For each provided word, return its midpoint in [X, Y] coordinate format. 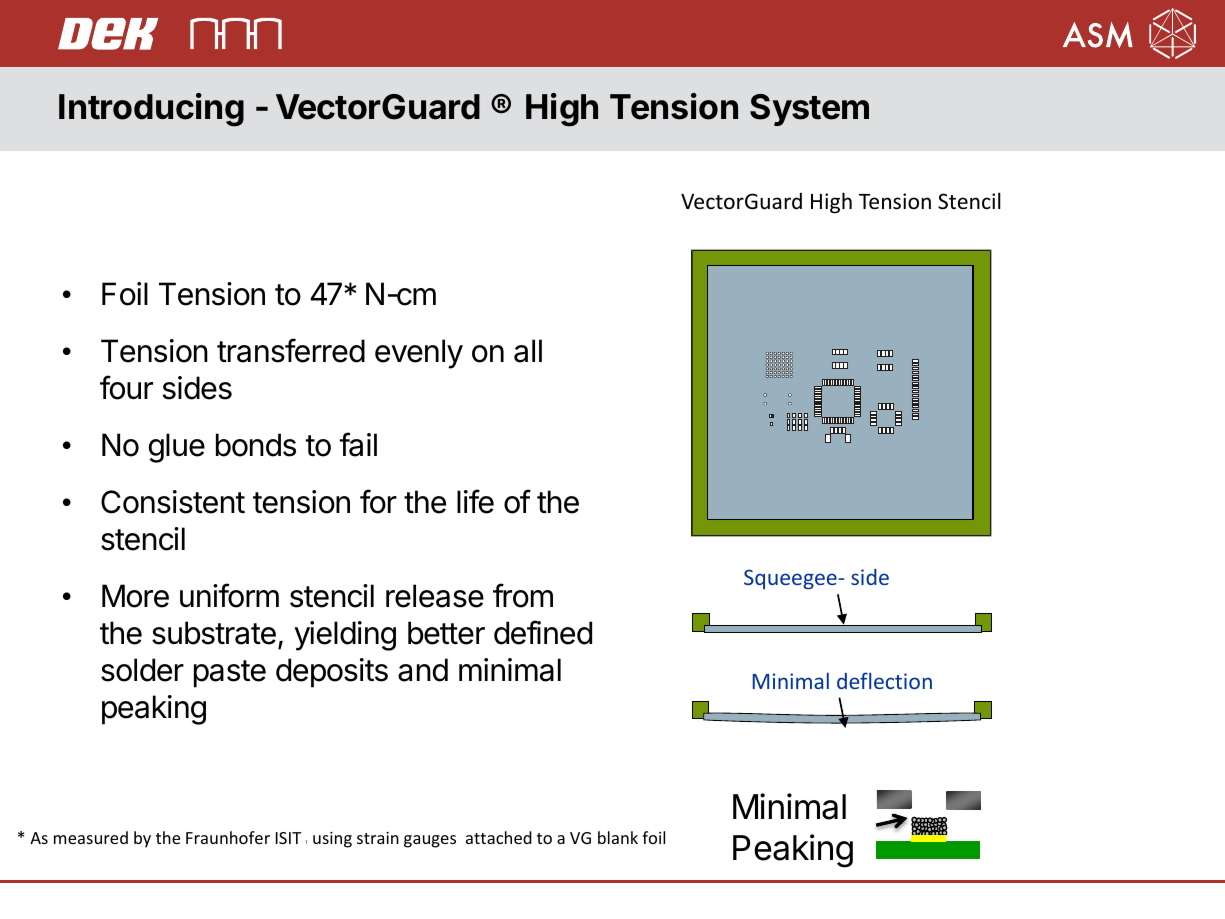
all [528, 351]
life [475, 501]
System [809, 110]
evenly [419, 354]
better [446, 633]
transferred [291, 350]
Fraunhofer [228, 837]
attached [499, 837]
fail [358, 444]
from [523, 595]
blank [618, 837]
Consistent [173, 502]
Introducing [151, 110]
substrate [214, 633]
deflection [884, 680]
